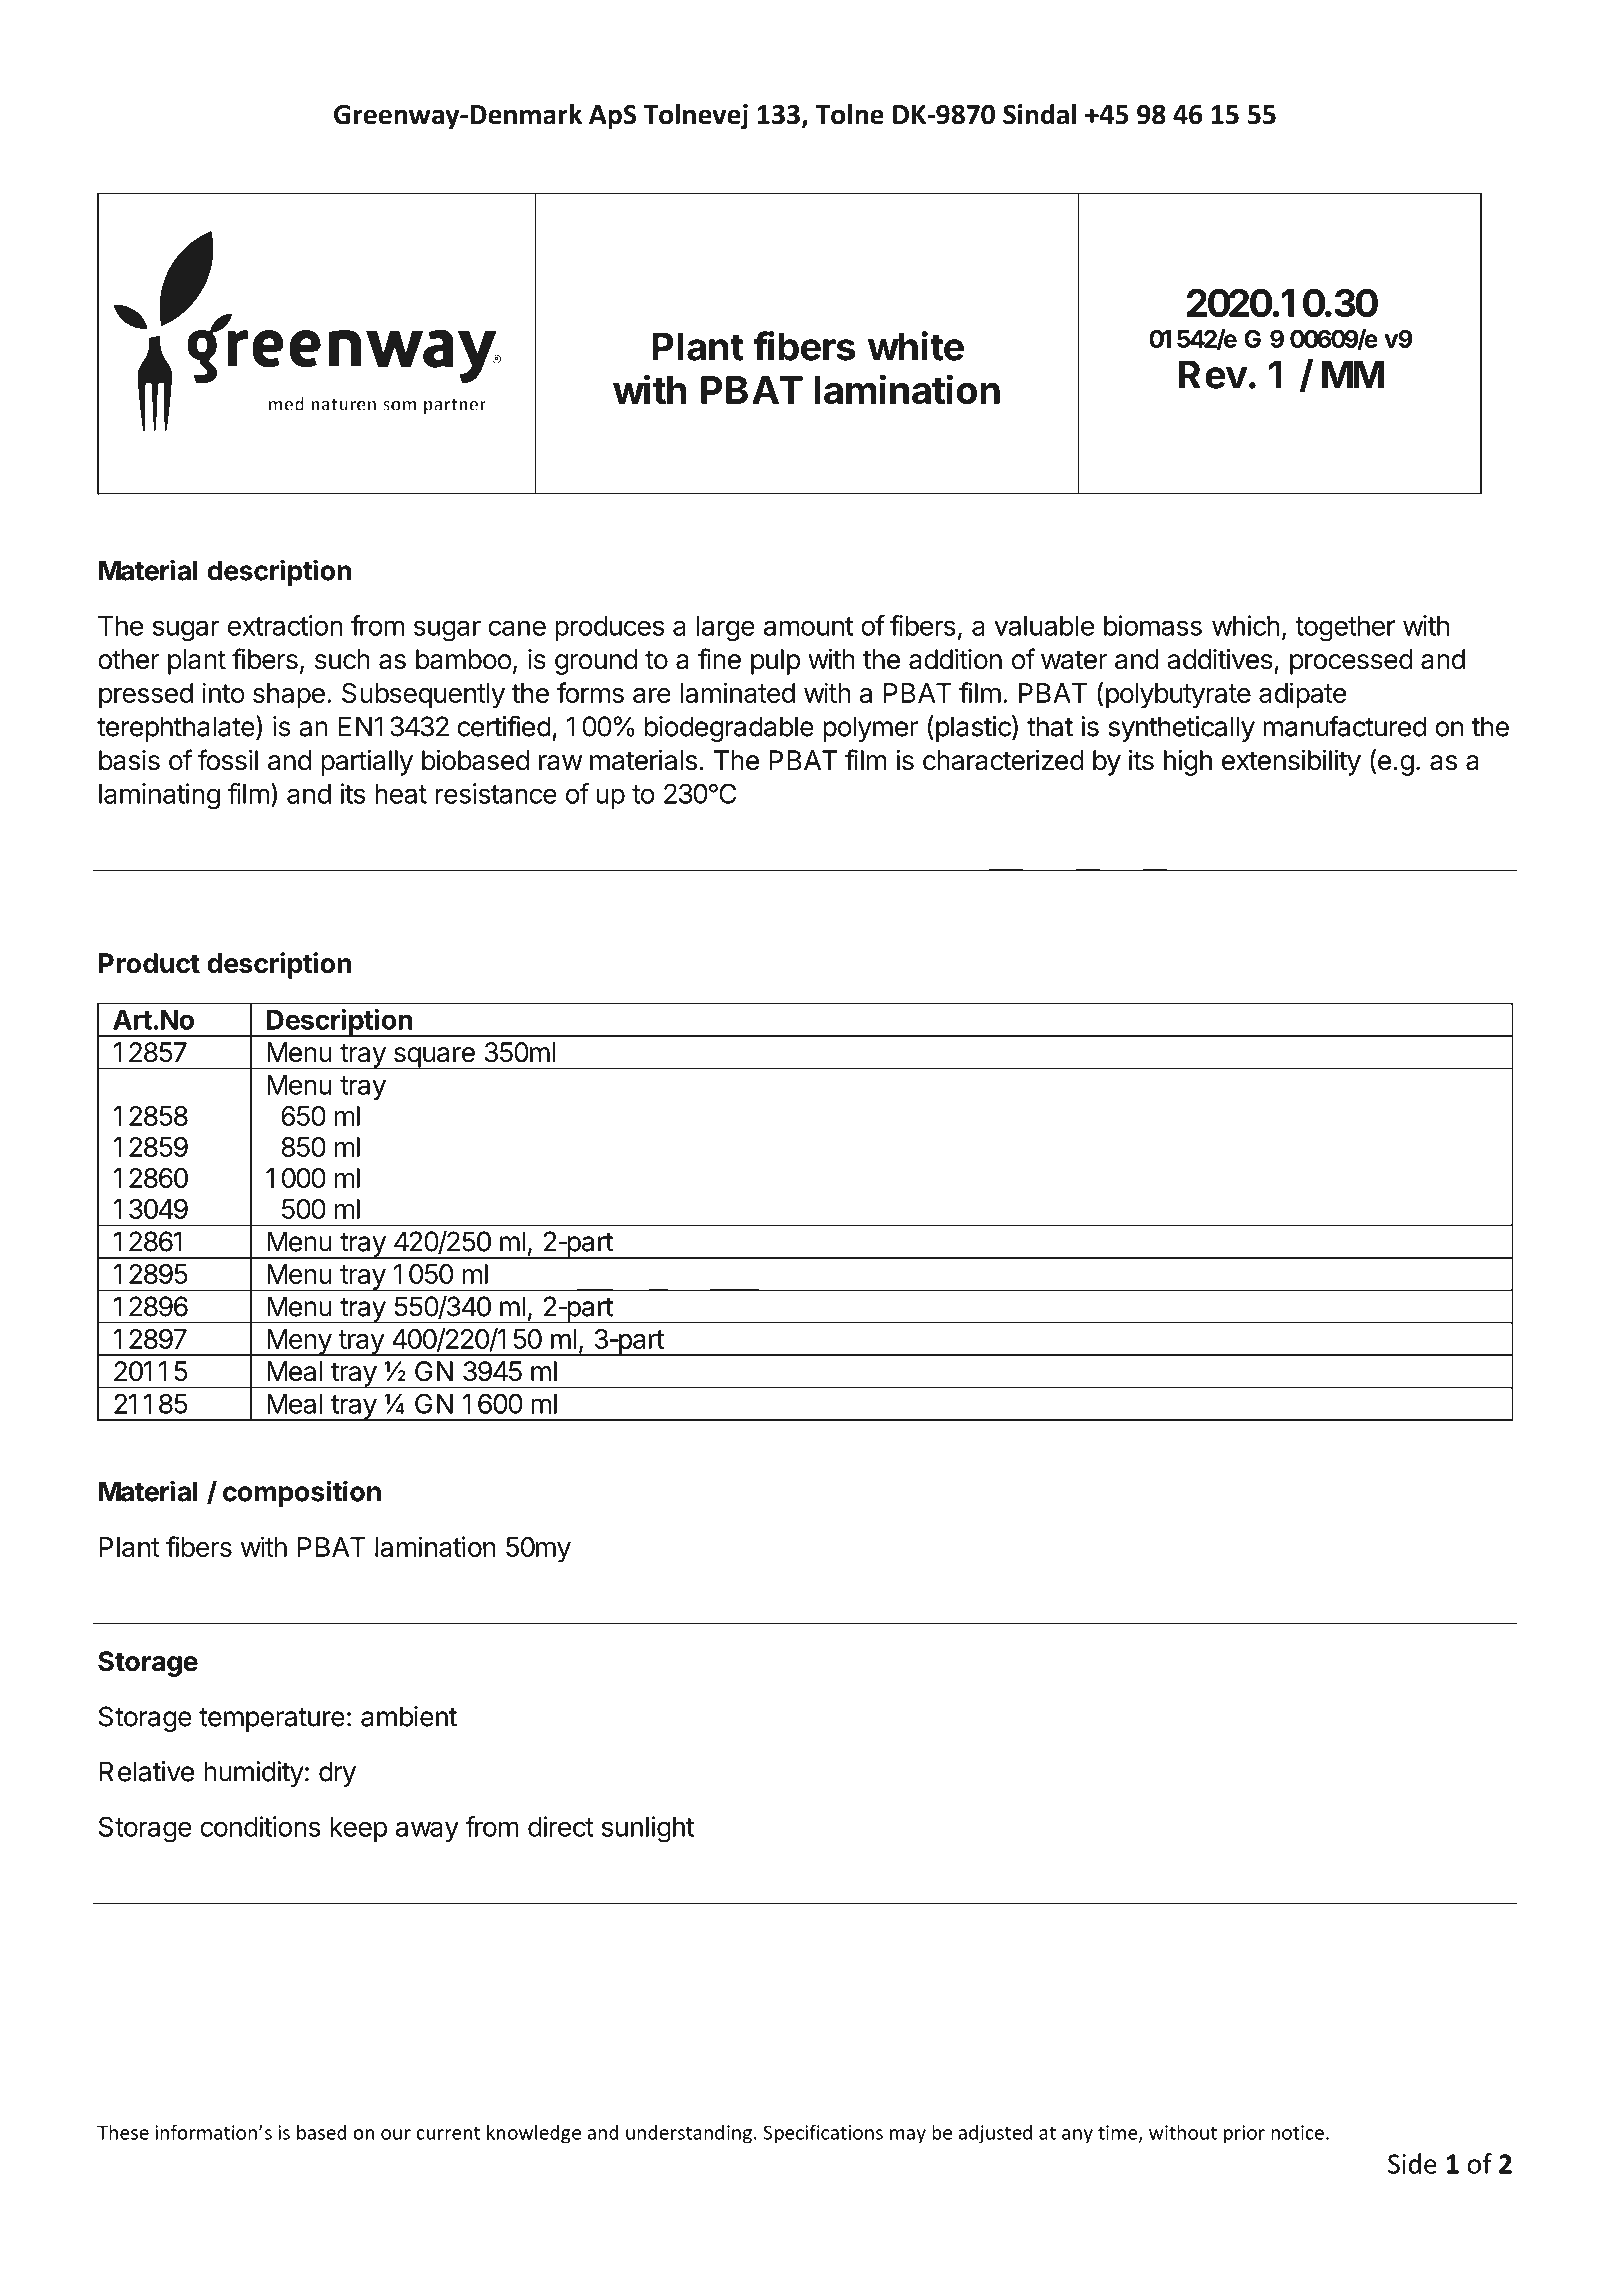 The image size is (1610, 2277). What do you see at coordinates (1244, 2134) in the page?
I see `prior` at bounding box center [1244, 2134].
